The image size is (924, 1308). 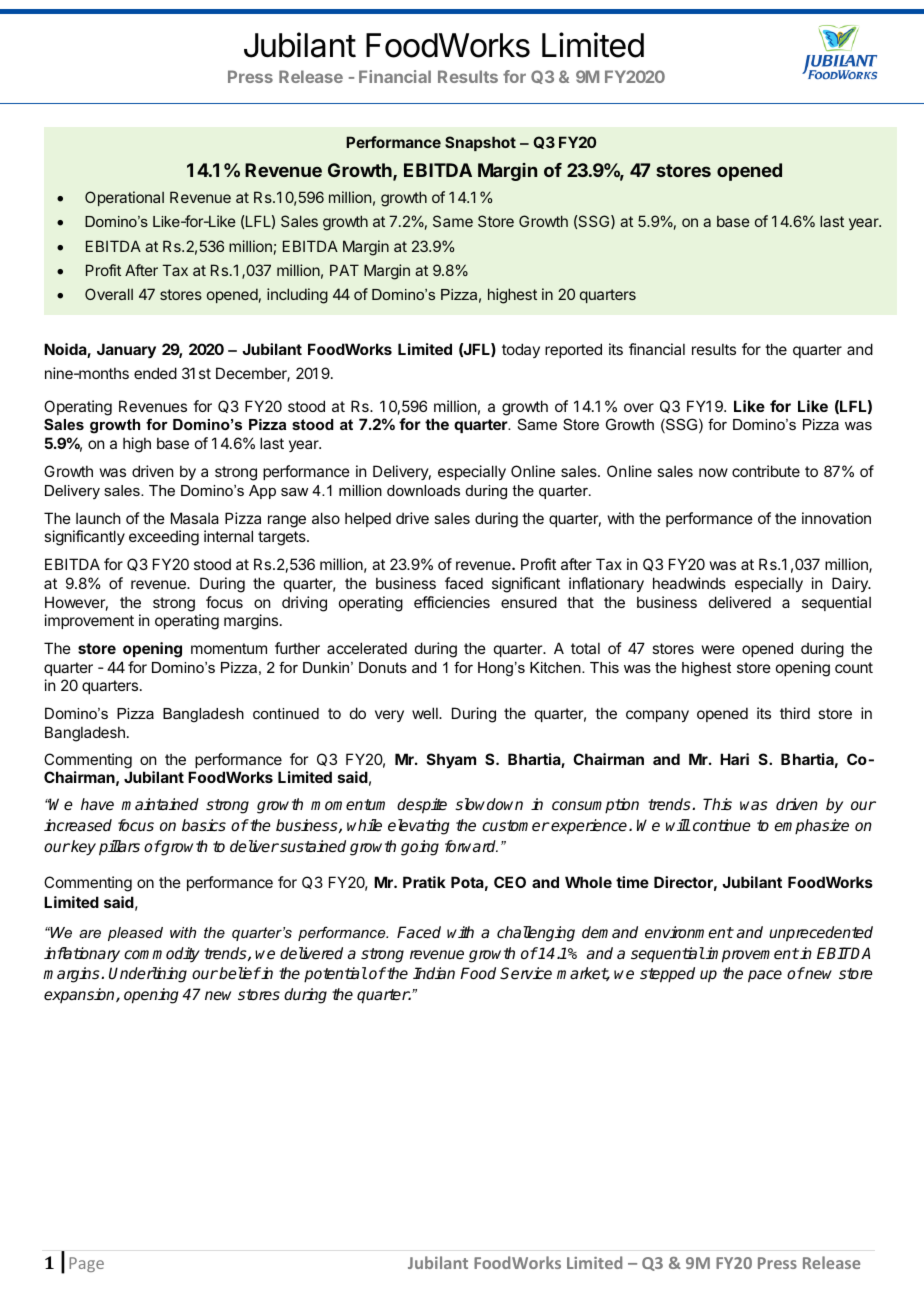 I want to click on pace, so click(x=765, y=976).
